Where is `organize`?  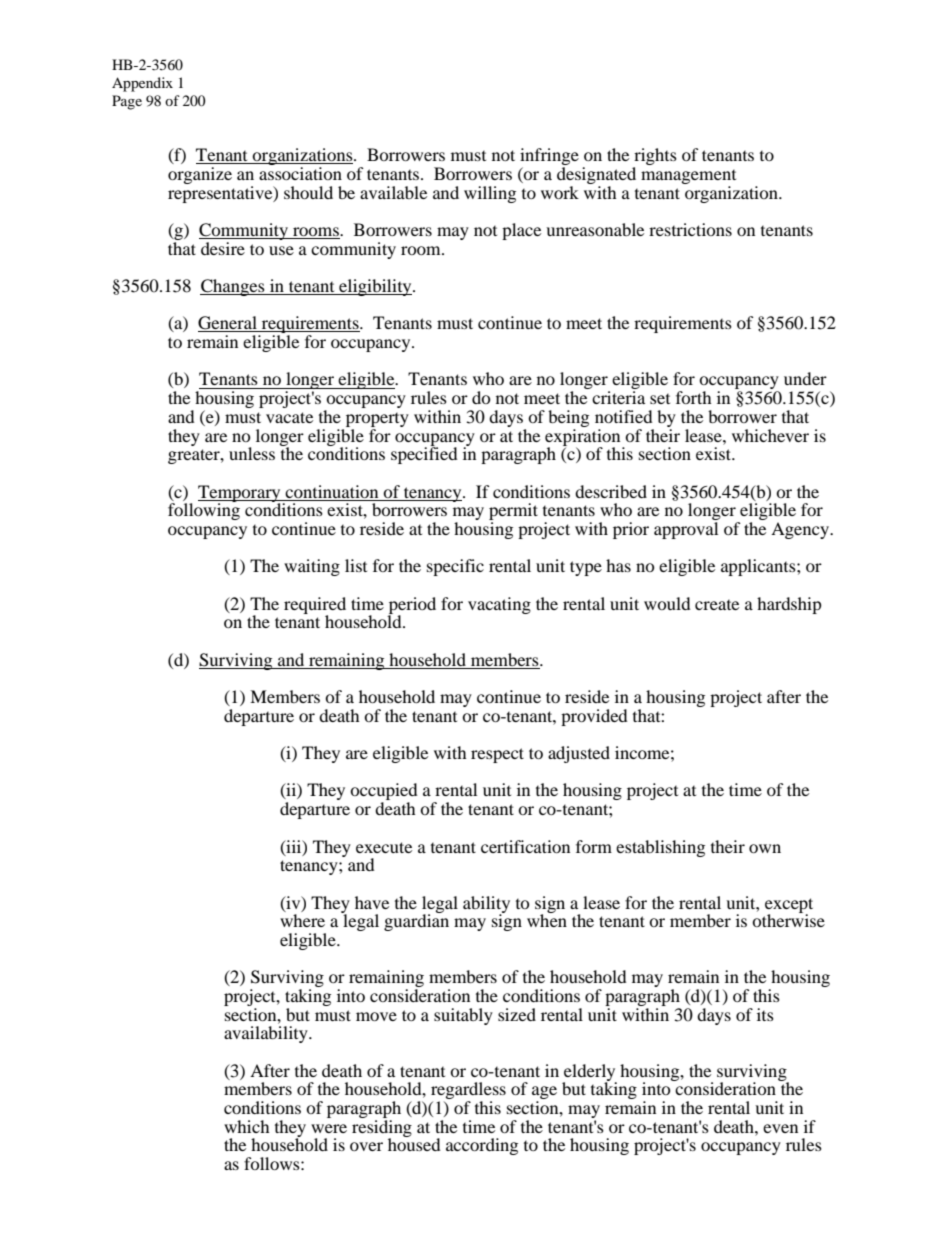
organize is located at coordinates (200, 175).
